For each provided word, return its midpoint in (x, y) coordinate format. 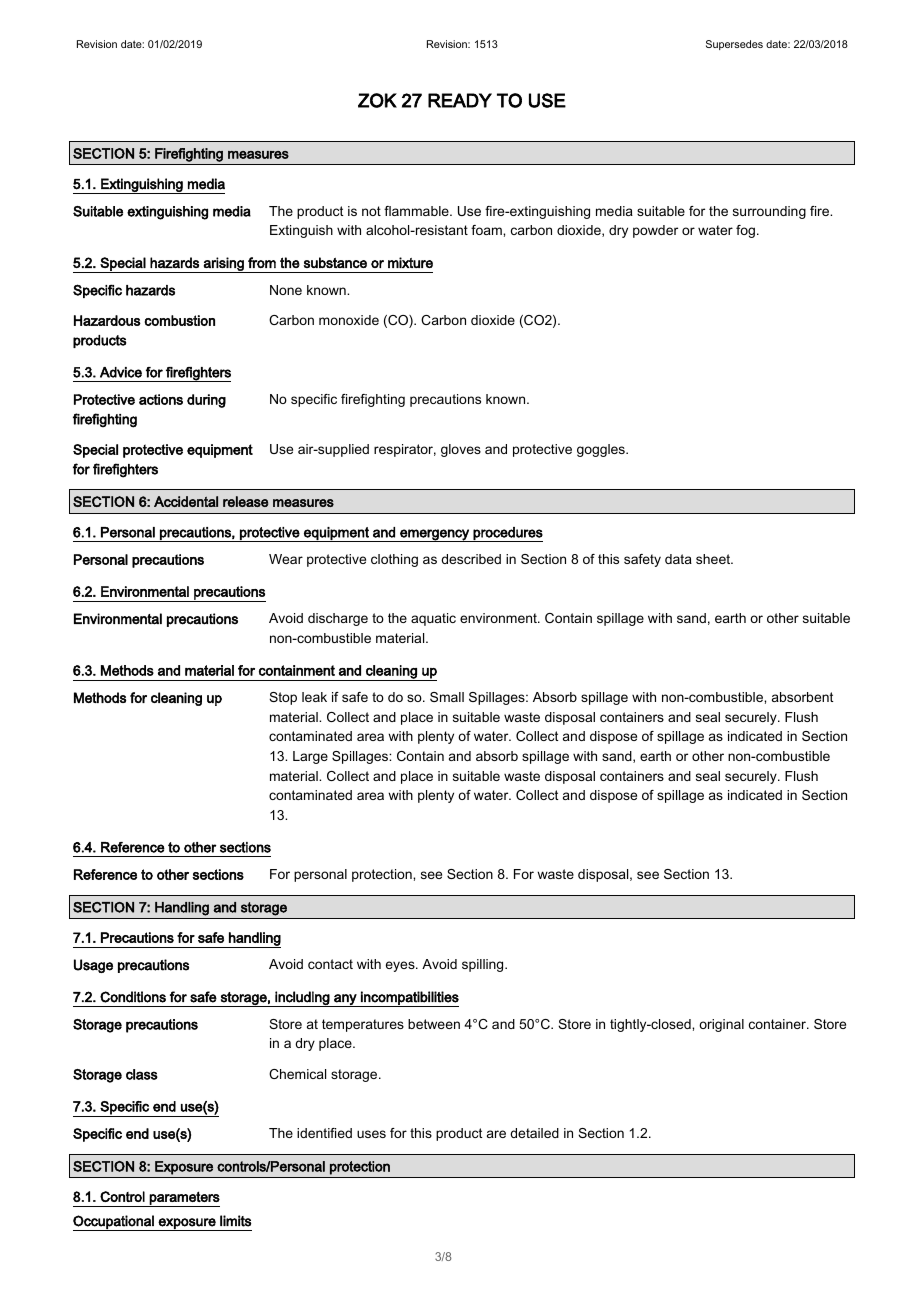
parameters (184, 1199)
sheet (714, 559)
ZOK (377, 100)
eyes (401, 966)
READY (460, 100)
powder (655, 231)
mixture (410, 262)
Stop (283, 698)
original (721, 1025)
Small (447, 697)
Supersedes (734, 45)
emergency (434, 535)
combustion (180, 320)
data (678, 559)
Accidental (186, 501)
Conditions (133, 997)
